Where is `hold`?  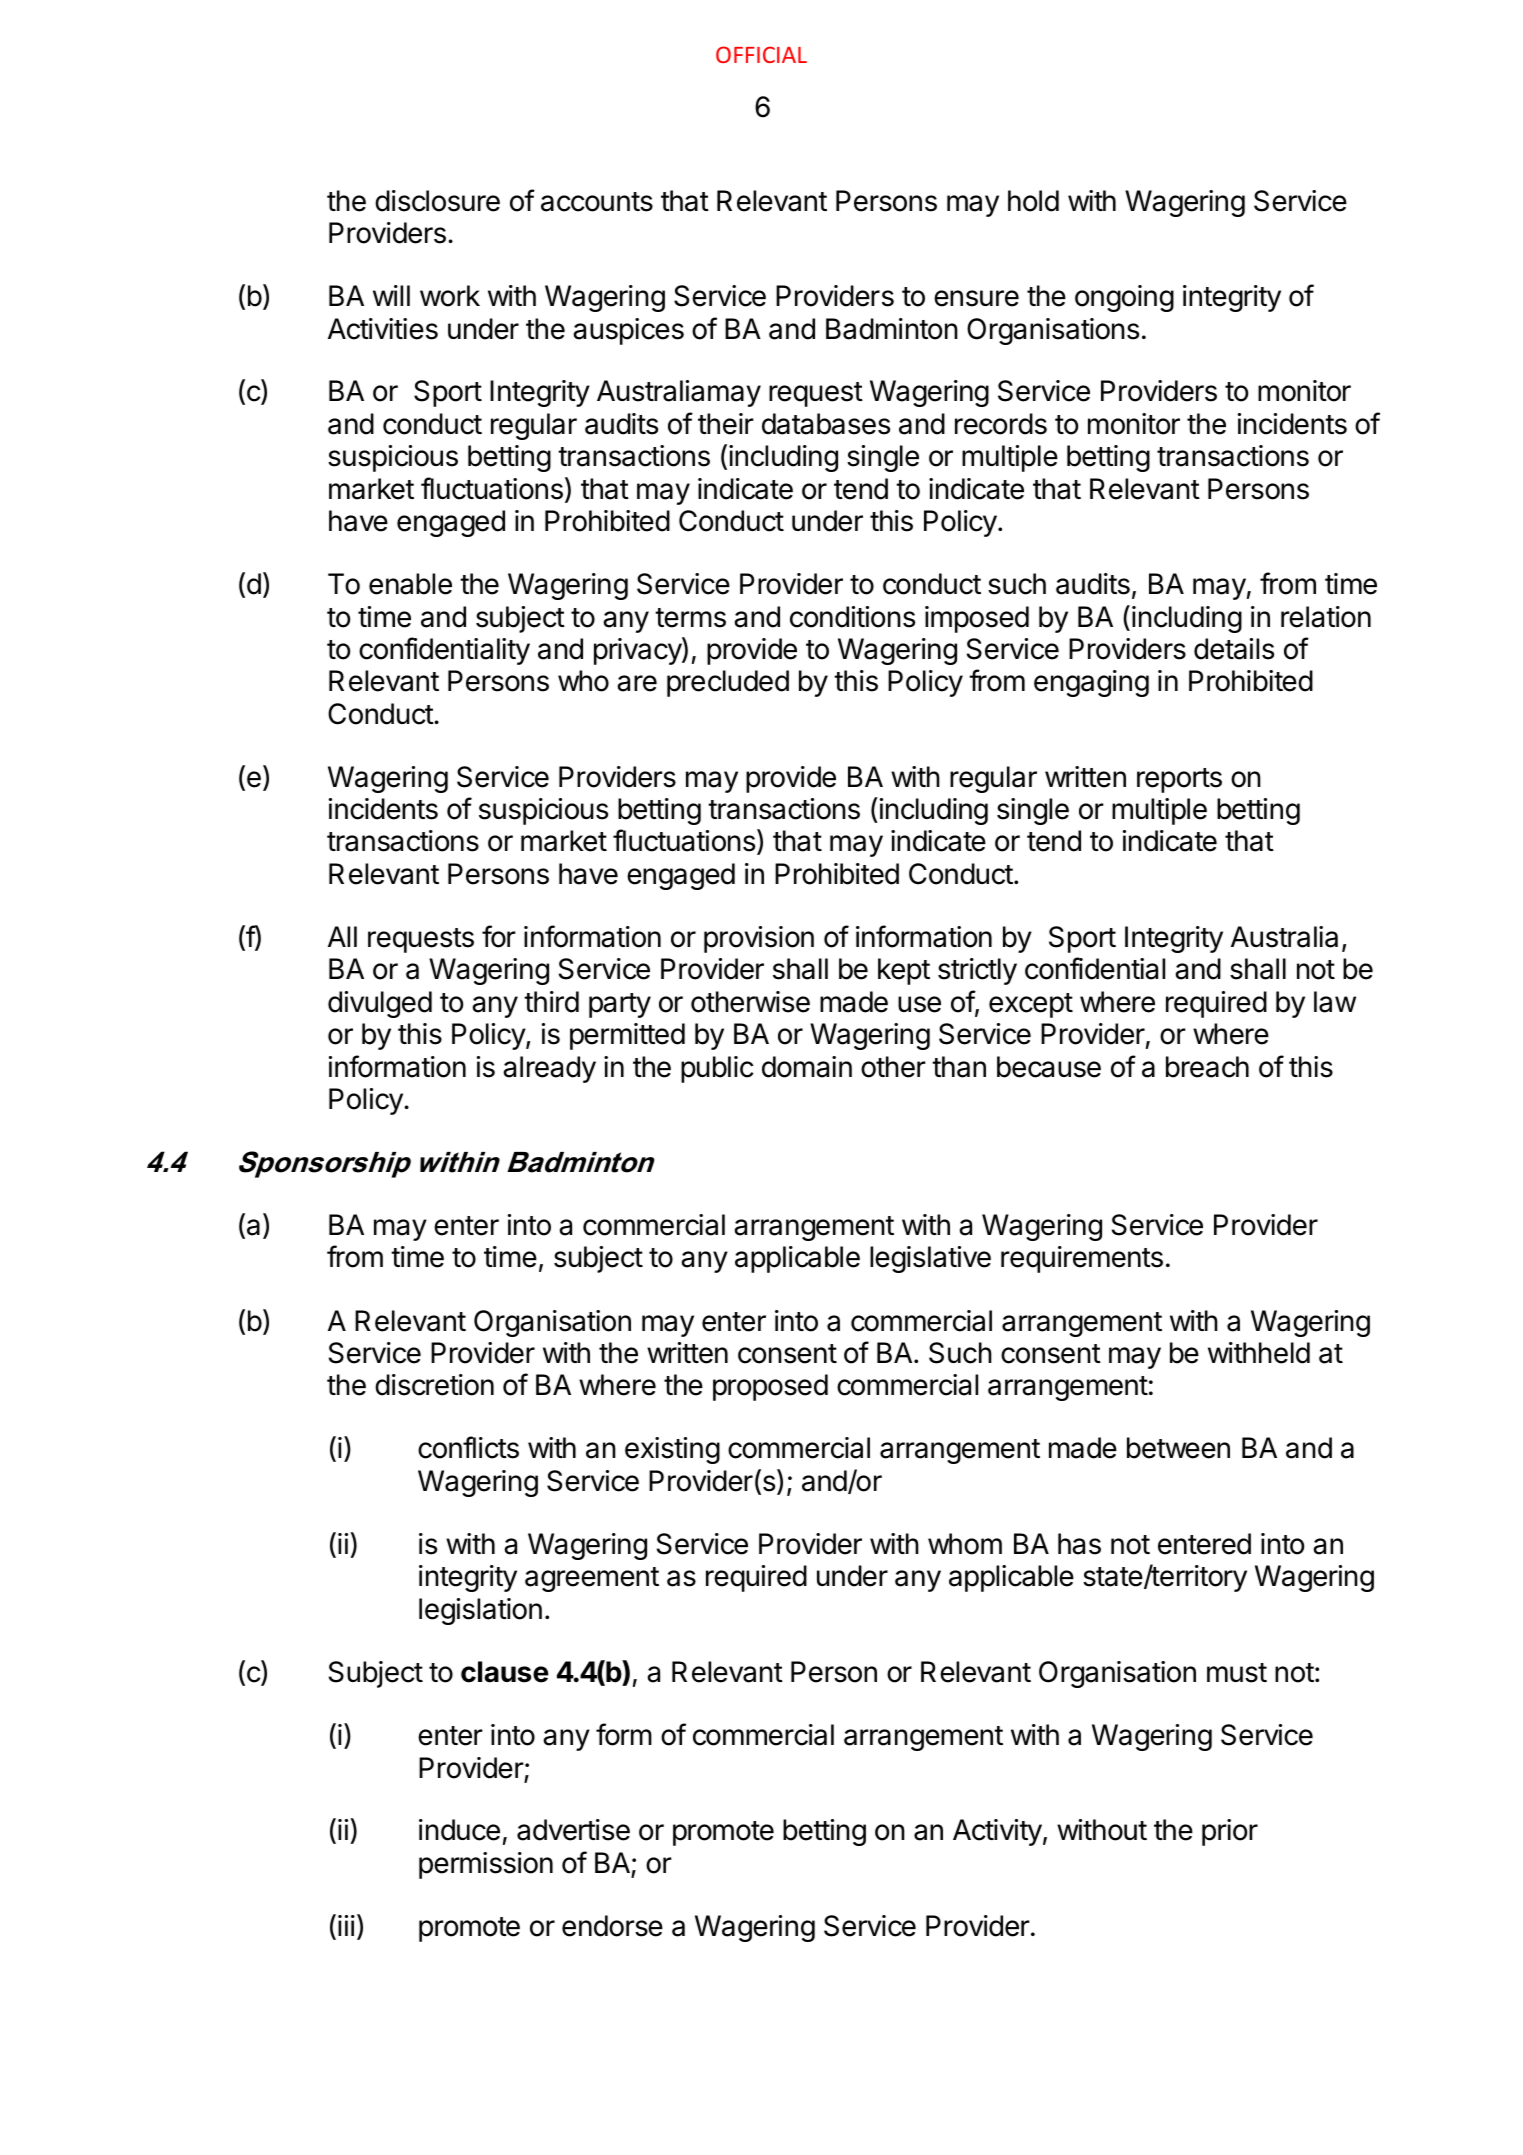 hold is located at coordinates (1033, 201).
